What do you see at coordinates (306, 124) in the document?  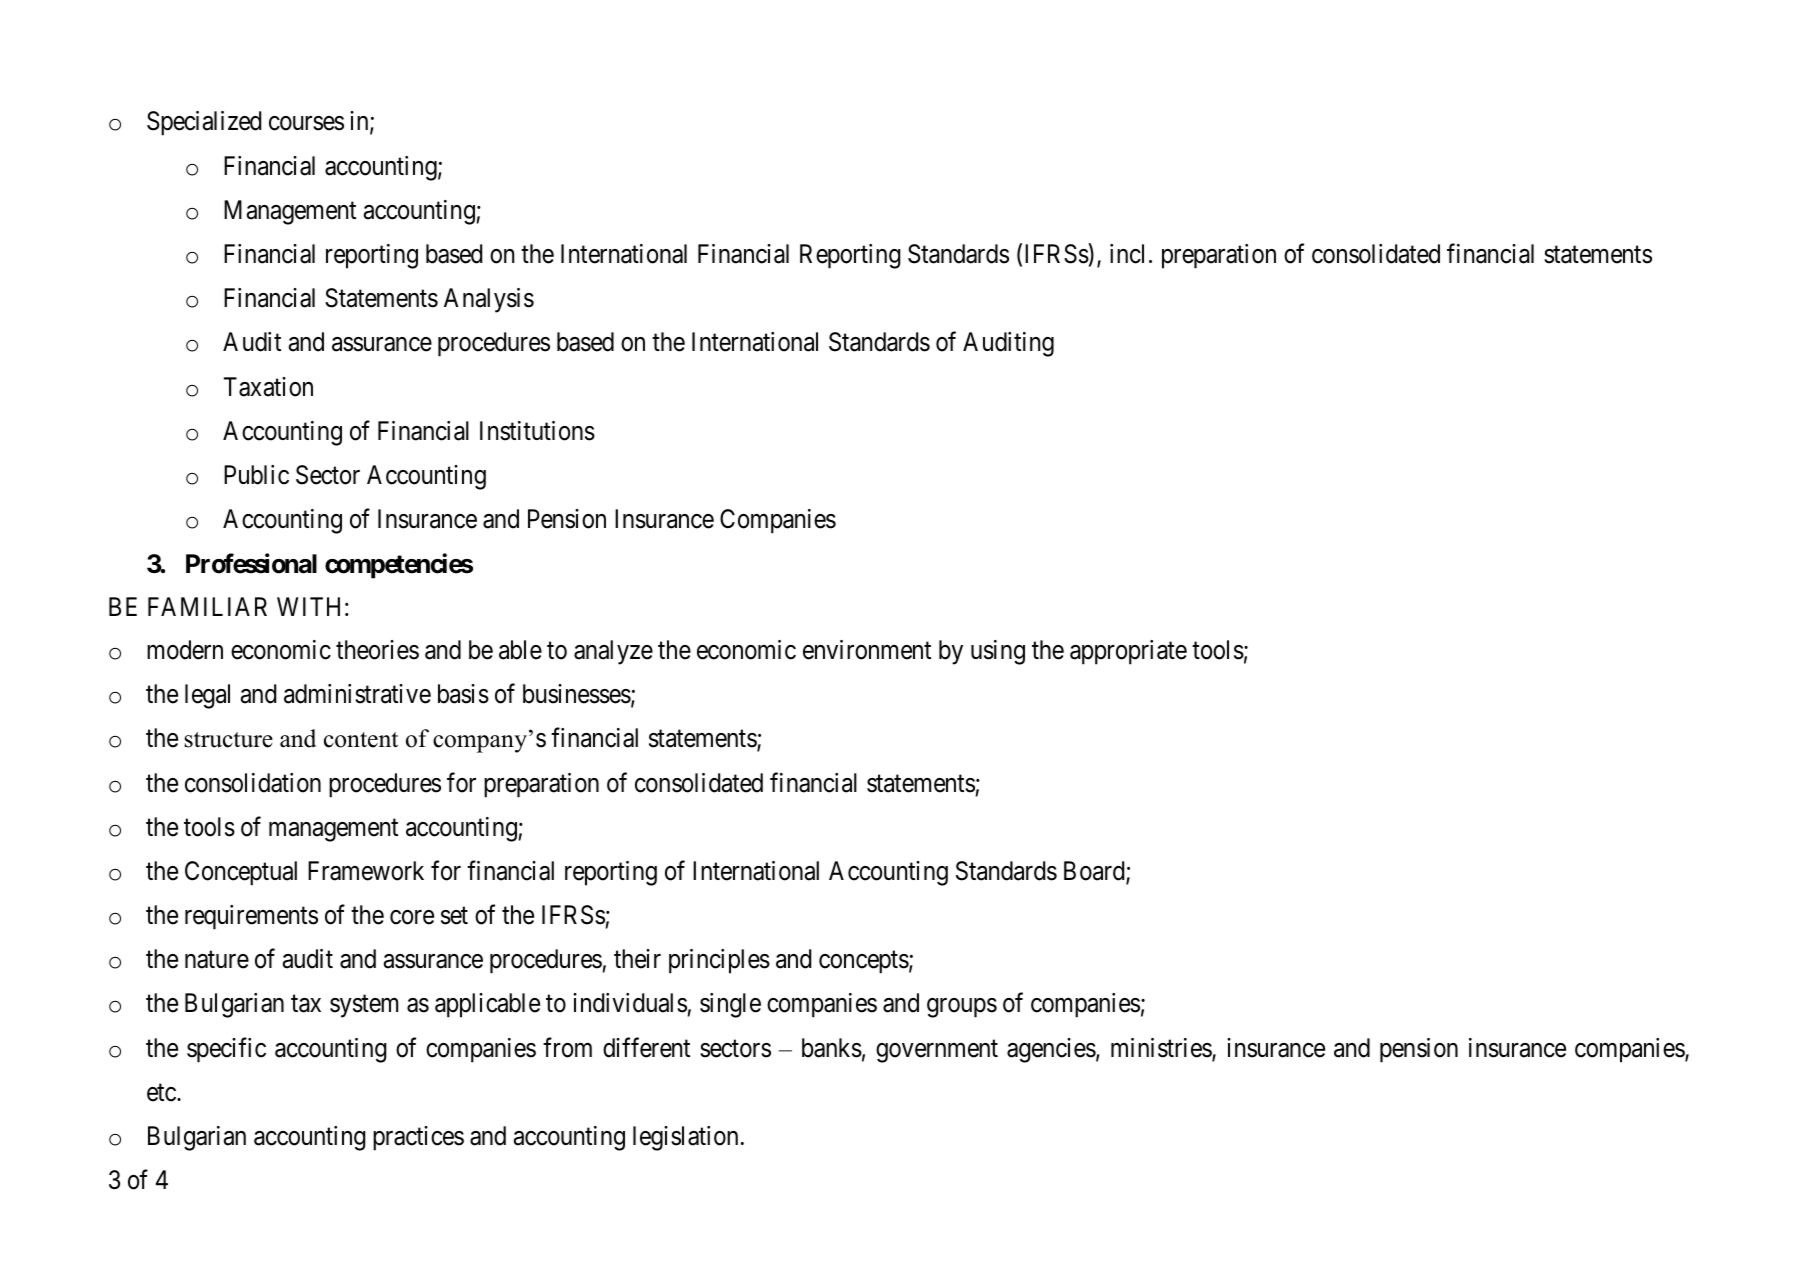 I see `courses` at bounding box center [306, 124].
